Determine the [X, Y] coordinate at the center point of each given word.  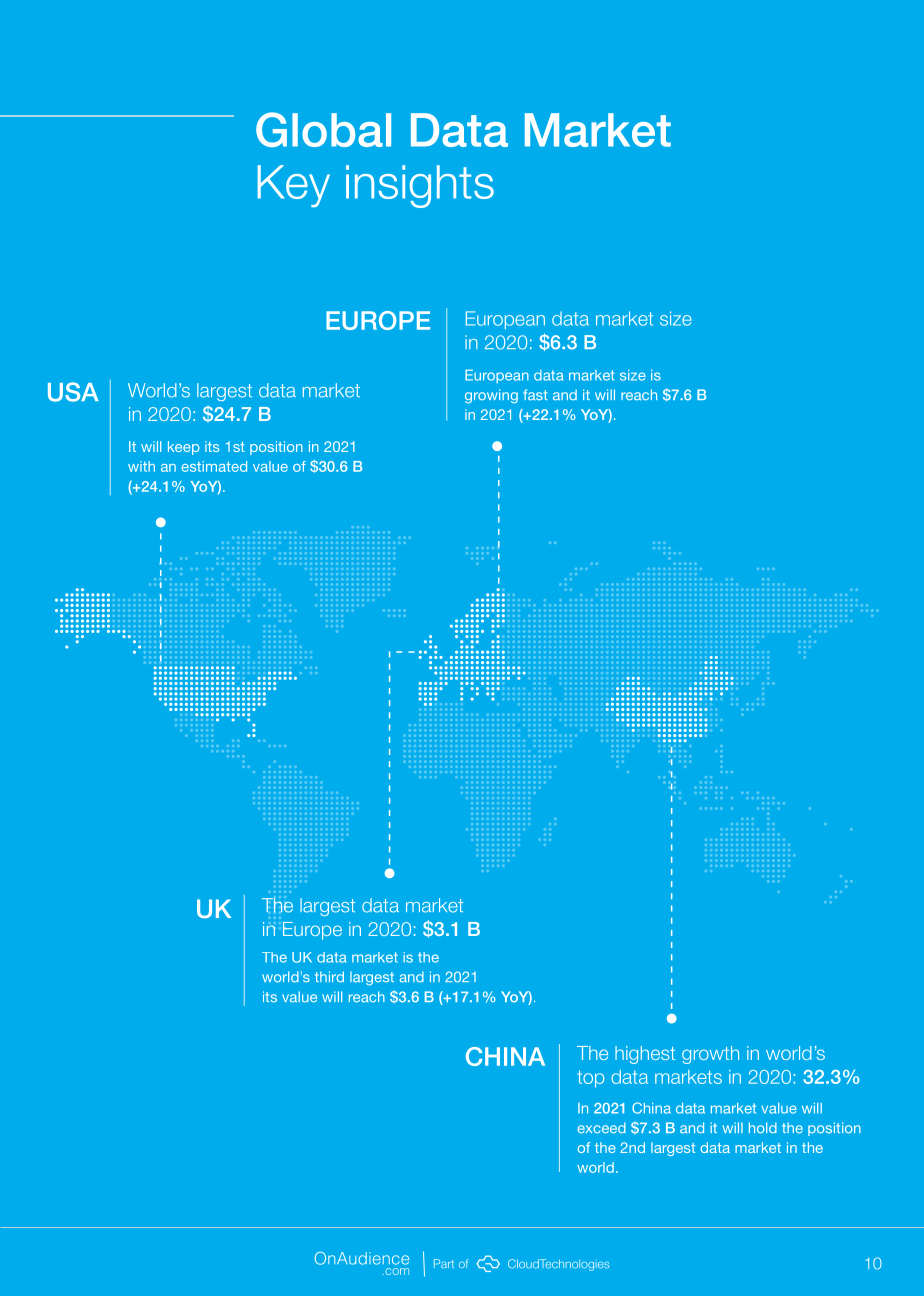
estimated [214, 466]
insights [420, 186]
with [141, 466]
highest [645, 1055]
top [590, 1079]
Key [294, 186]
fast [535, 394]
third [329, 976]
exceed [602, 1127]
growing [491, 396]
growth [710, 1055]
